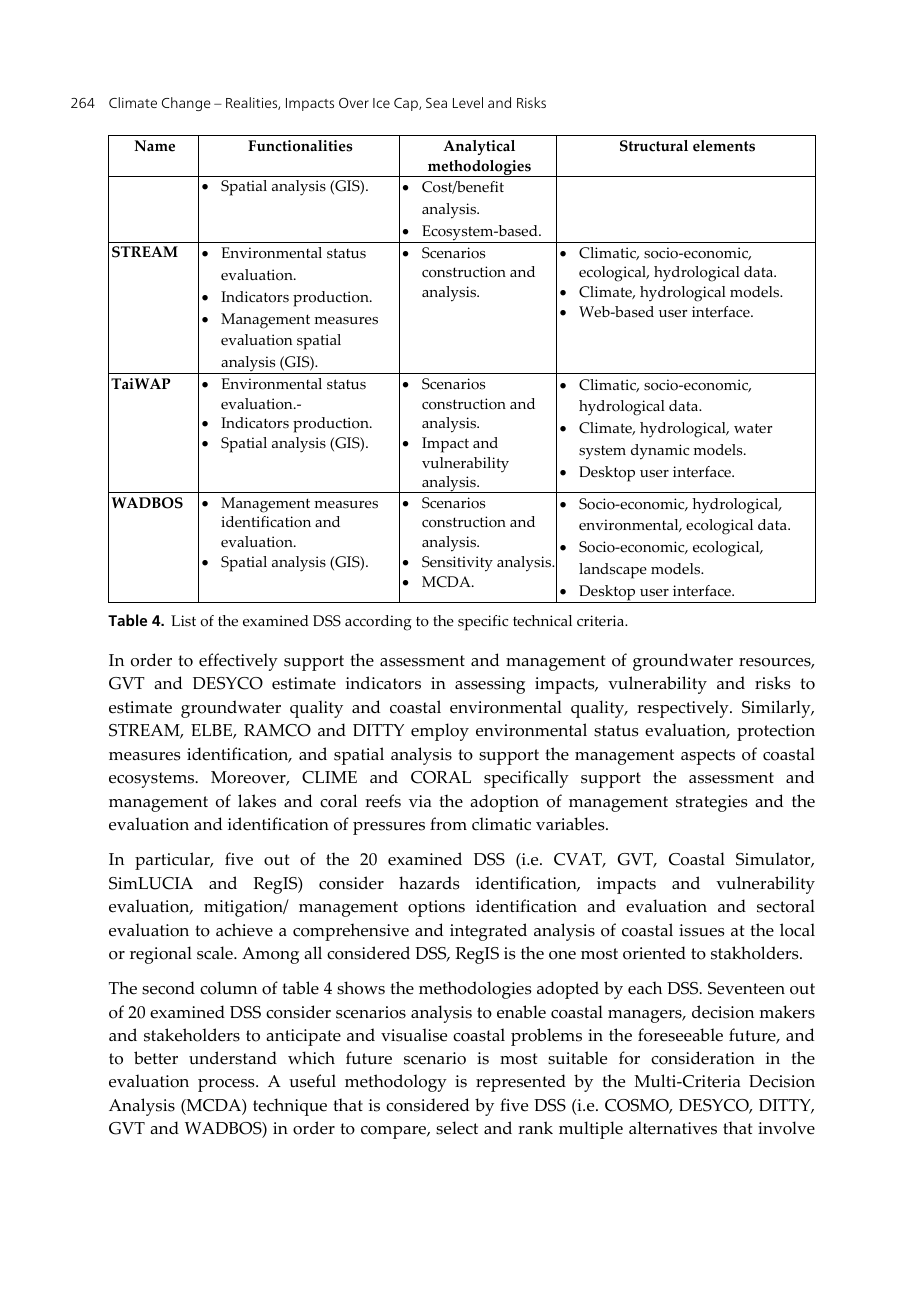  What do you see at coordinates (186, 104) in the page?
I see `Change` at bounding box center [186, 104].
